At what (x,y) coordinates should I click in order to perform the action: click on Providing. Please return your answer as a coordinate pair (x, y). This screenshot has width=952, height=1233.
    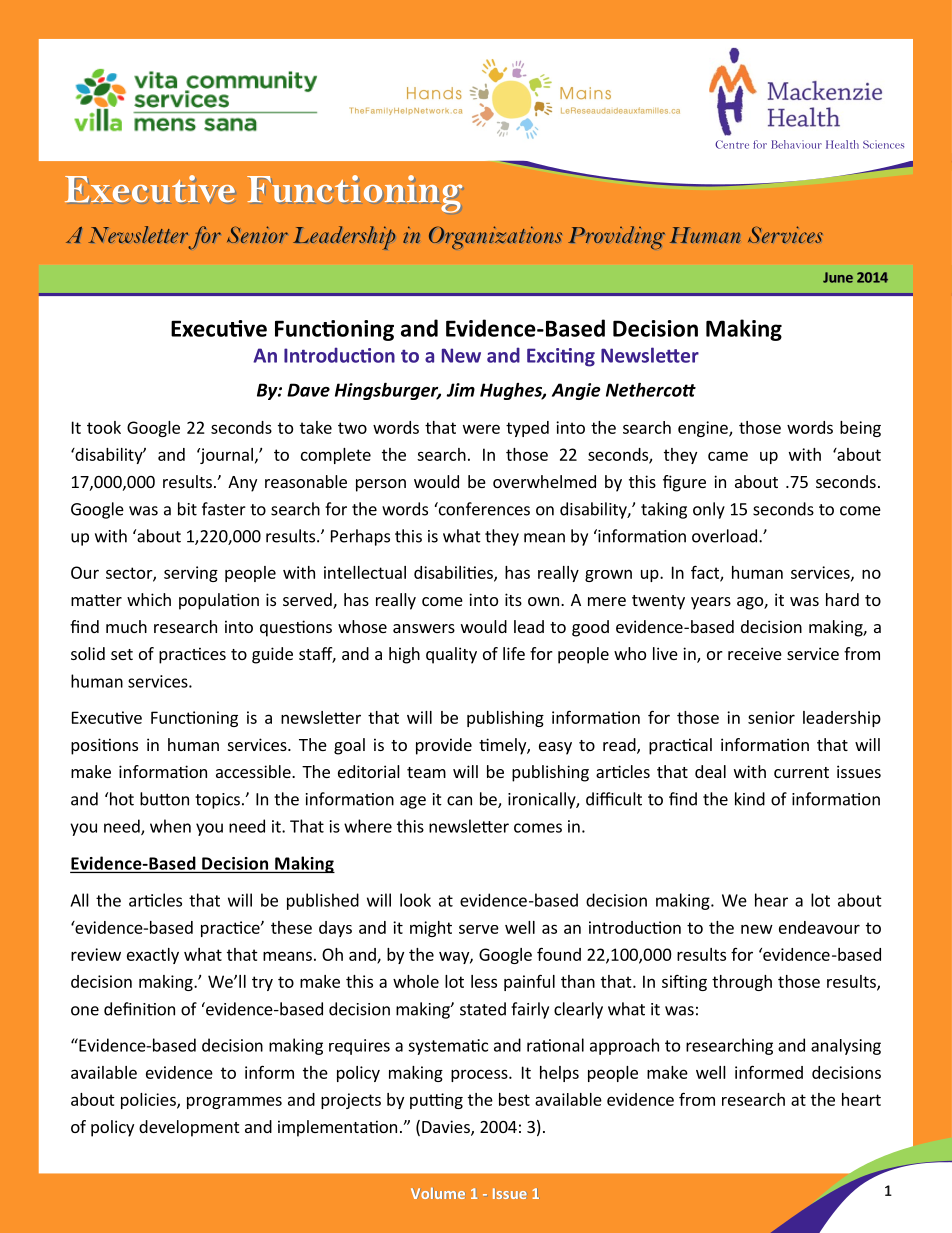
    Looking at the image, I should click on (616, 237).
